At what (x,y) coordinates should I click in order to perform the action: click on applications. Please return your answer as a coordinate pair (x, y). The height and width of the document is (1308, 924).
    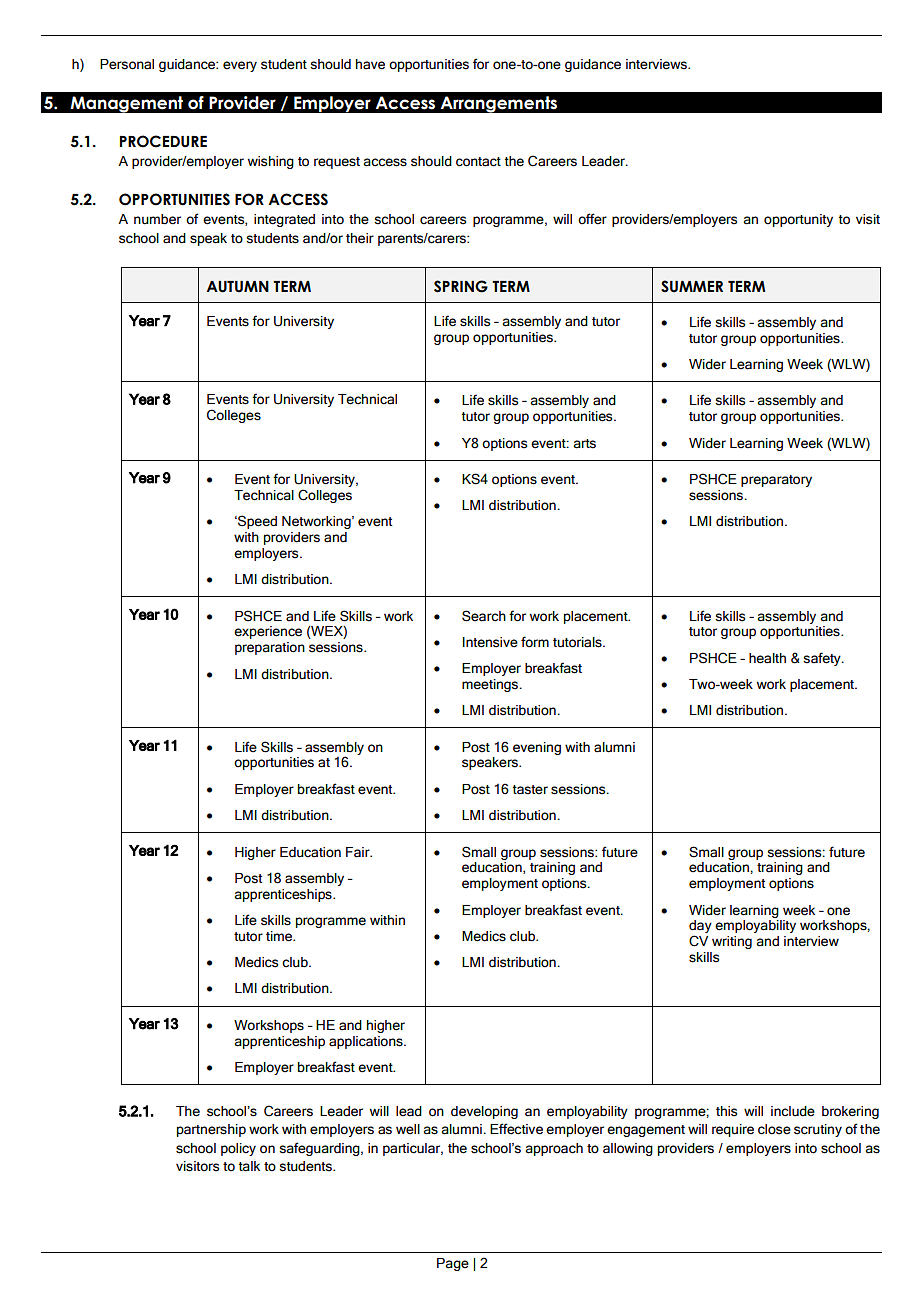
    Looking at the image, I should click on (367, 1042).
